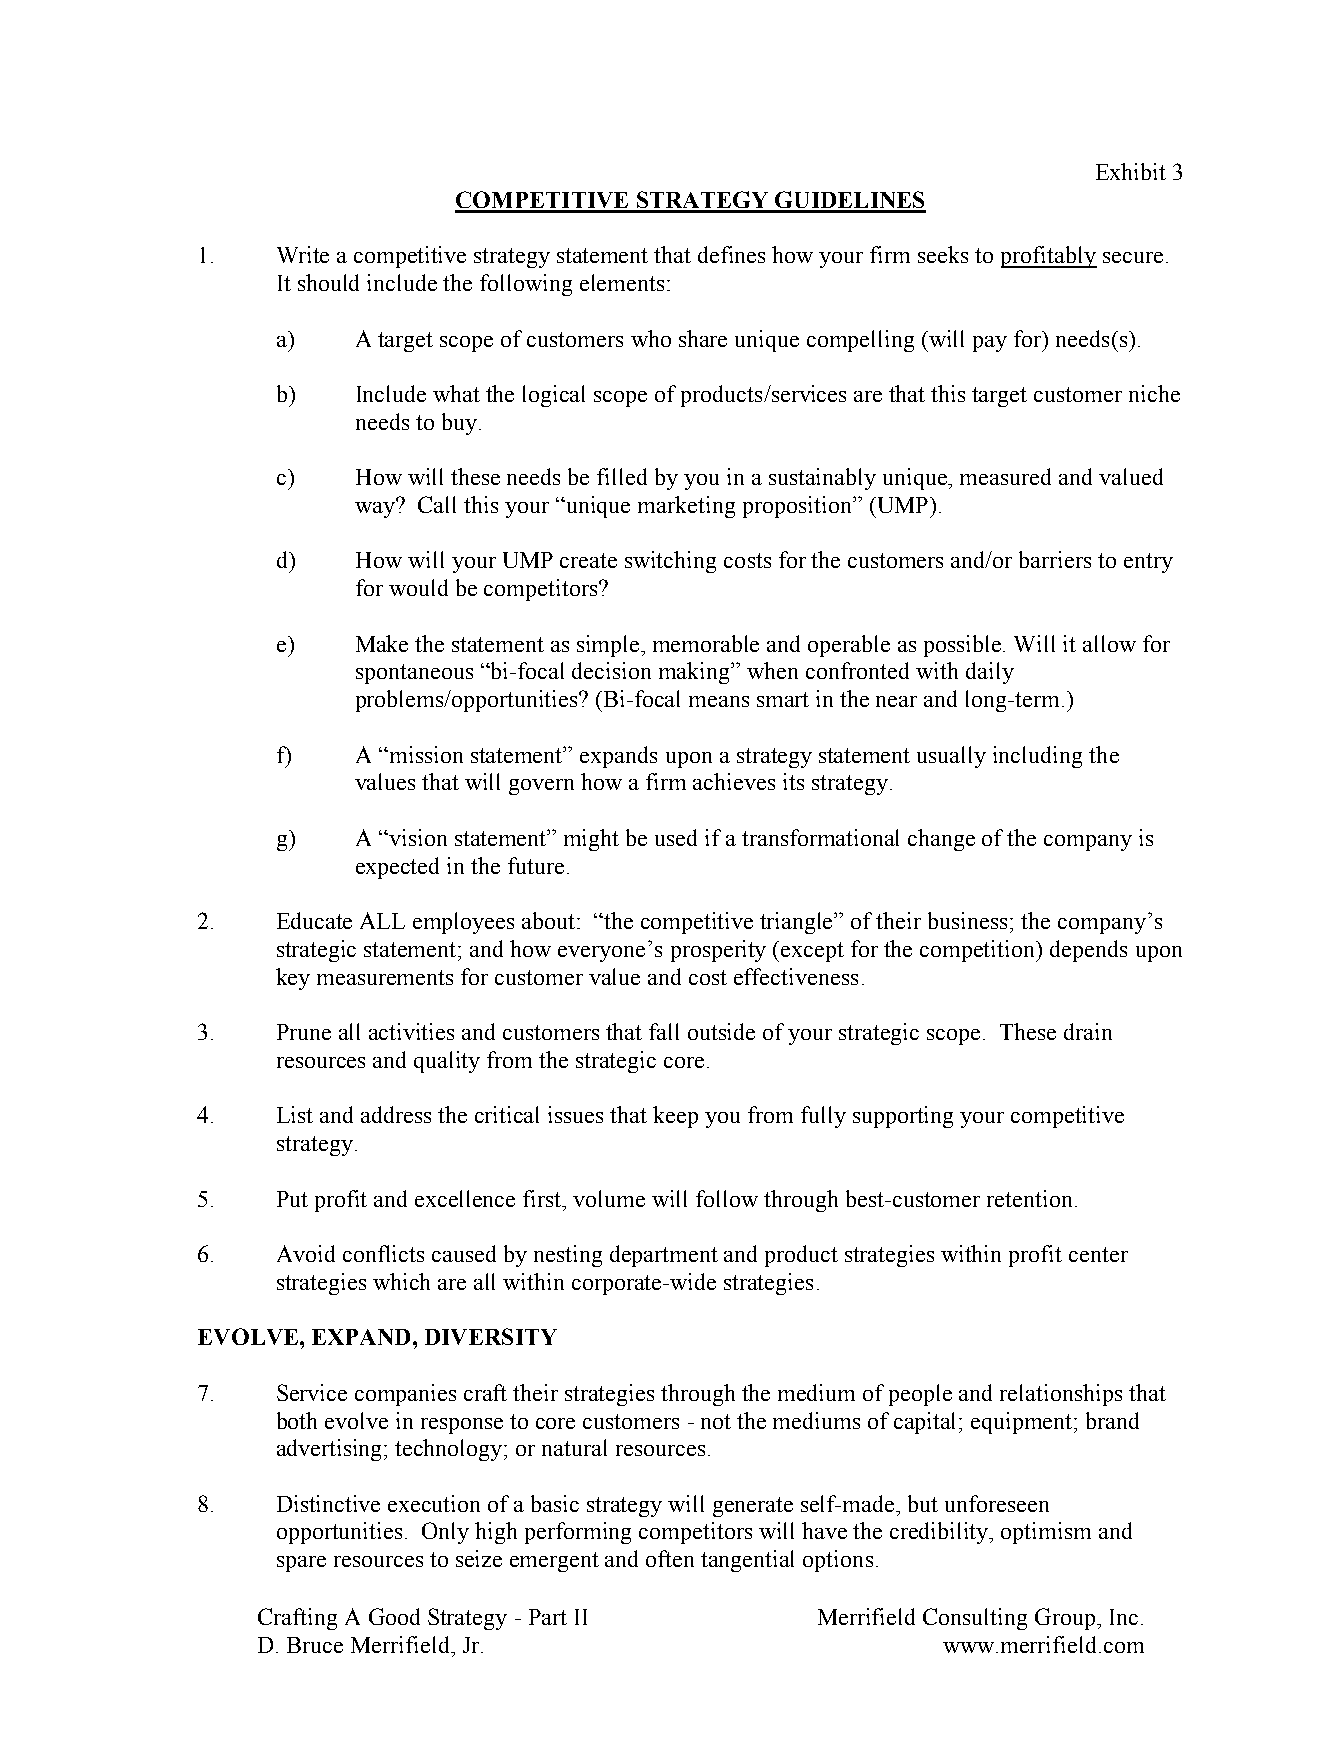 This image has width=1342, height=1737. I want to click on spontaneous, so click(414, 674).
